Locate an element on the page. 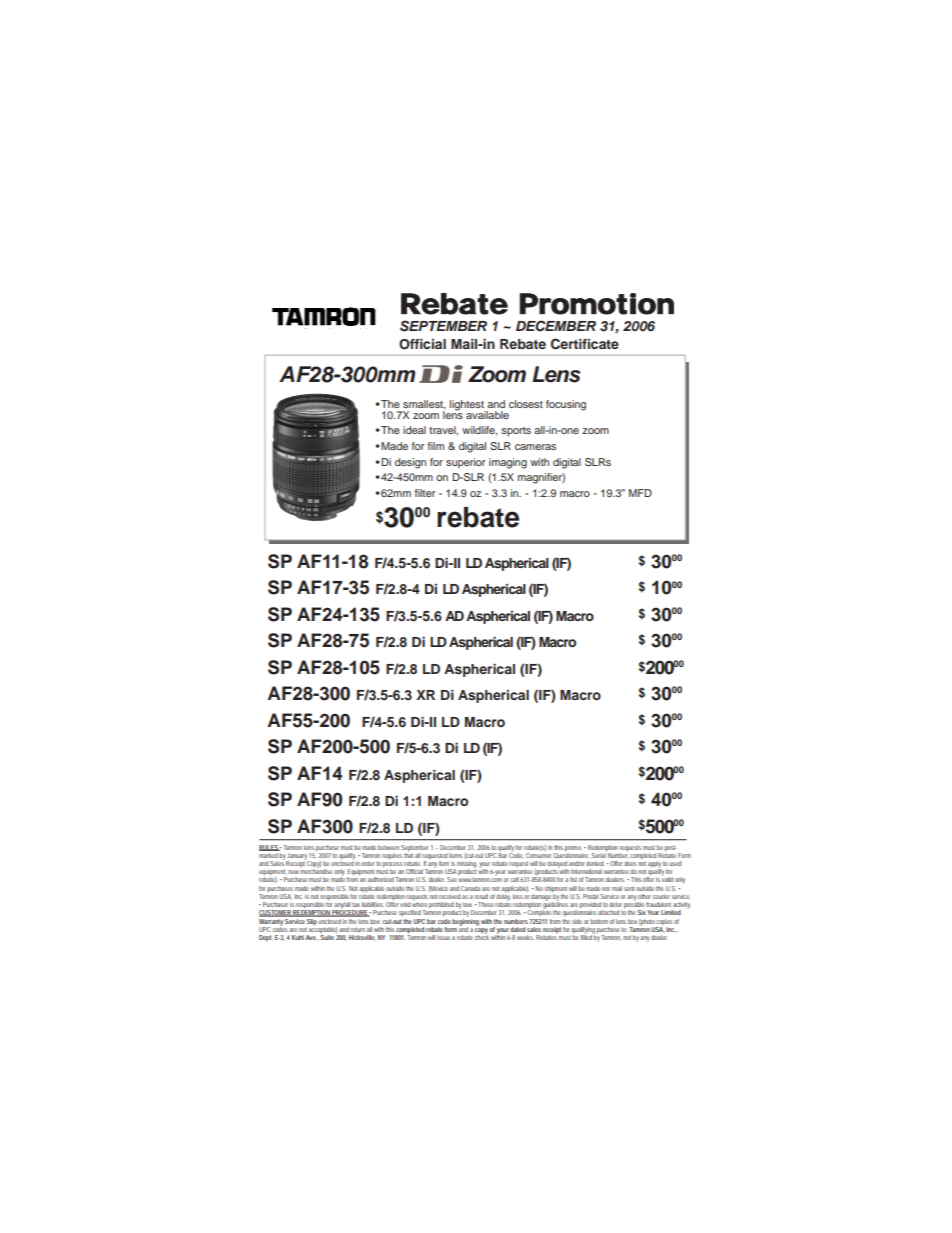  cameras is located at coordinates (535, 447).
